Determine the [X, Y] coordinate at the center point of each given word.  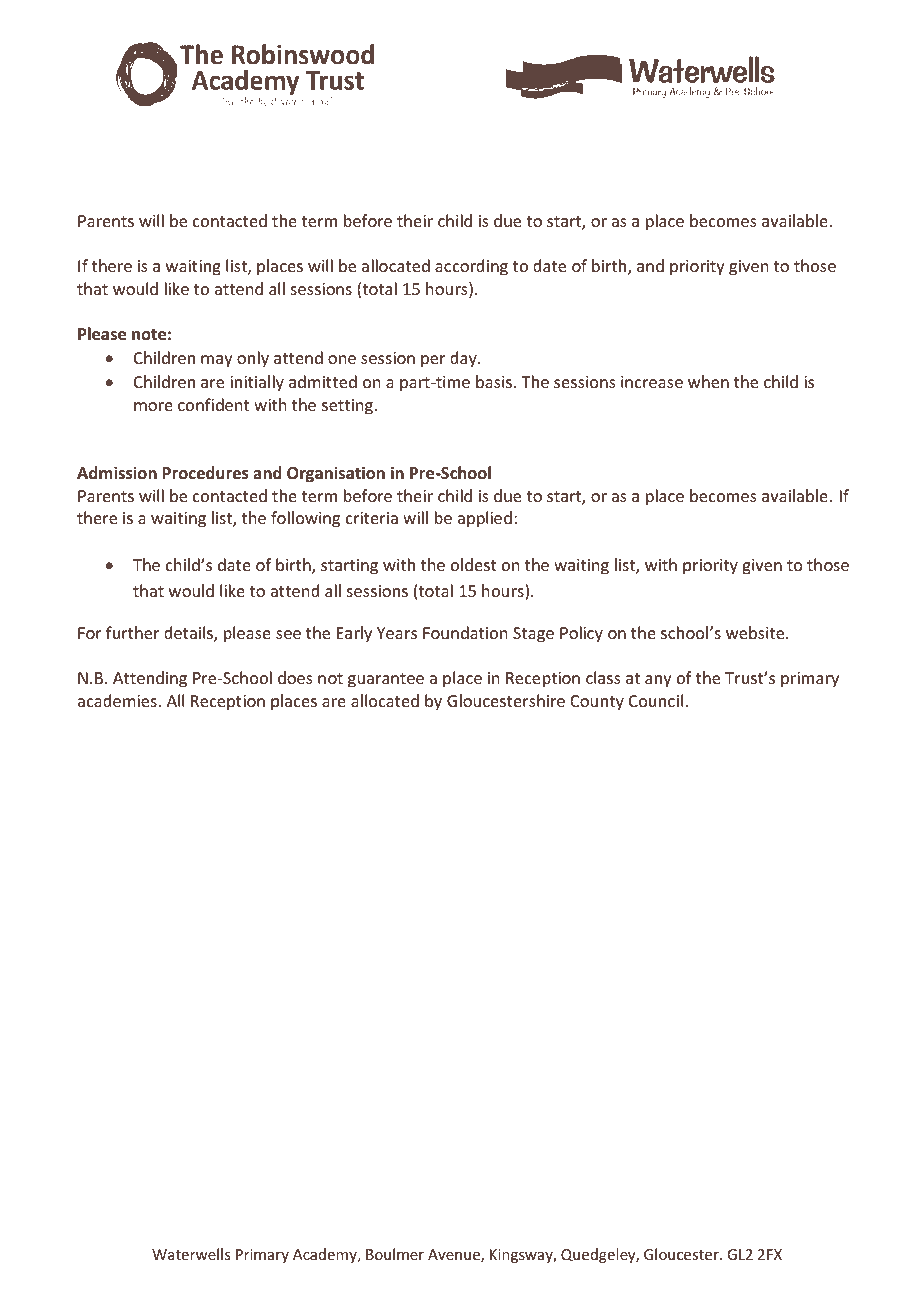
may [217, 361]
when [708, 381]
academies [117, 700]
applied [485, 519]
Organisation [336, 474]
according [471, 267]
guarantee [386, 680]
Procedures [205, 473]
